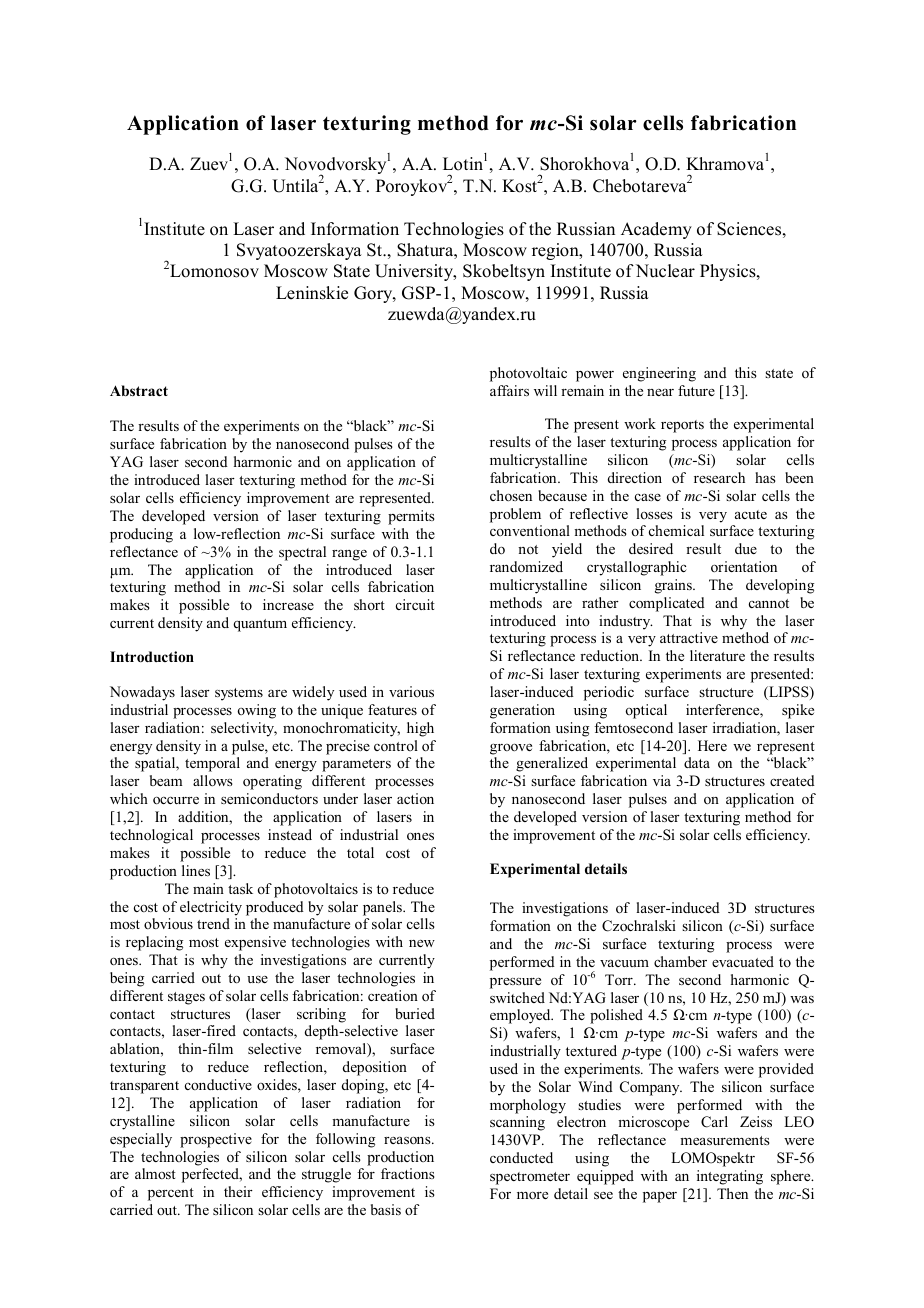  What do you see at coordinates (509, 390) in the screenshot?
I see `affairs` at bounding box center [509, 390].
